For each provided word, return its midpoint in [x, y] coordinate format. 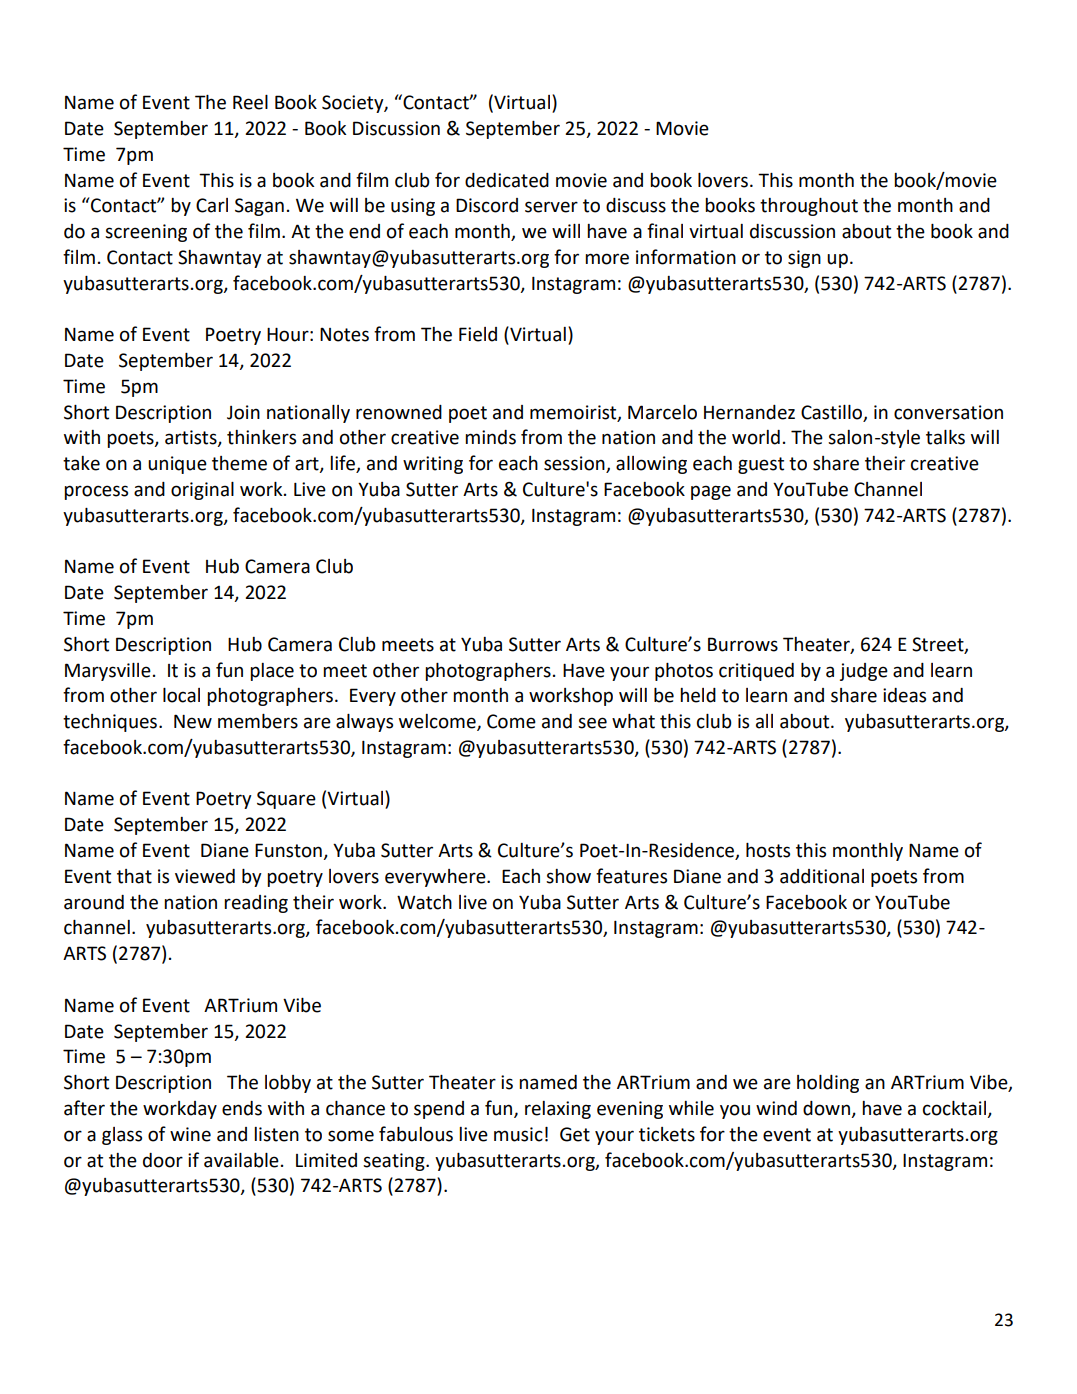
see [592, 723]
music [518, 1134]
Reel [250, 102]
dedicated [507, 180]
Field [478, 334]
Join [243, 412]
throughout [809, 207]
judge [864, 672]
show [568, 876]
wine [190, 1134]
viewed [205, 876]
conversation [948, 412]
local [181, 695]
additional [822, 876]
